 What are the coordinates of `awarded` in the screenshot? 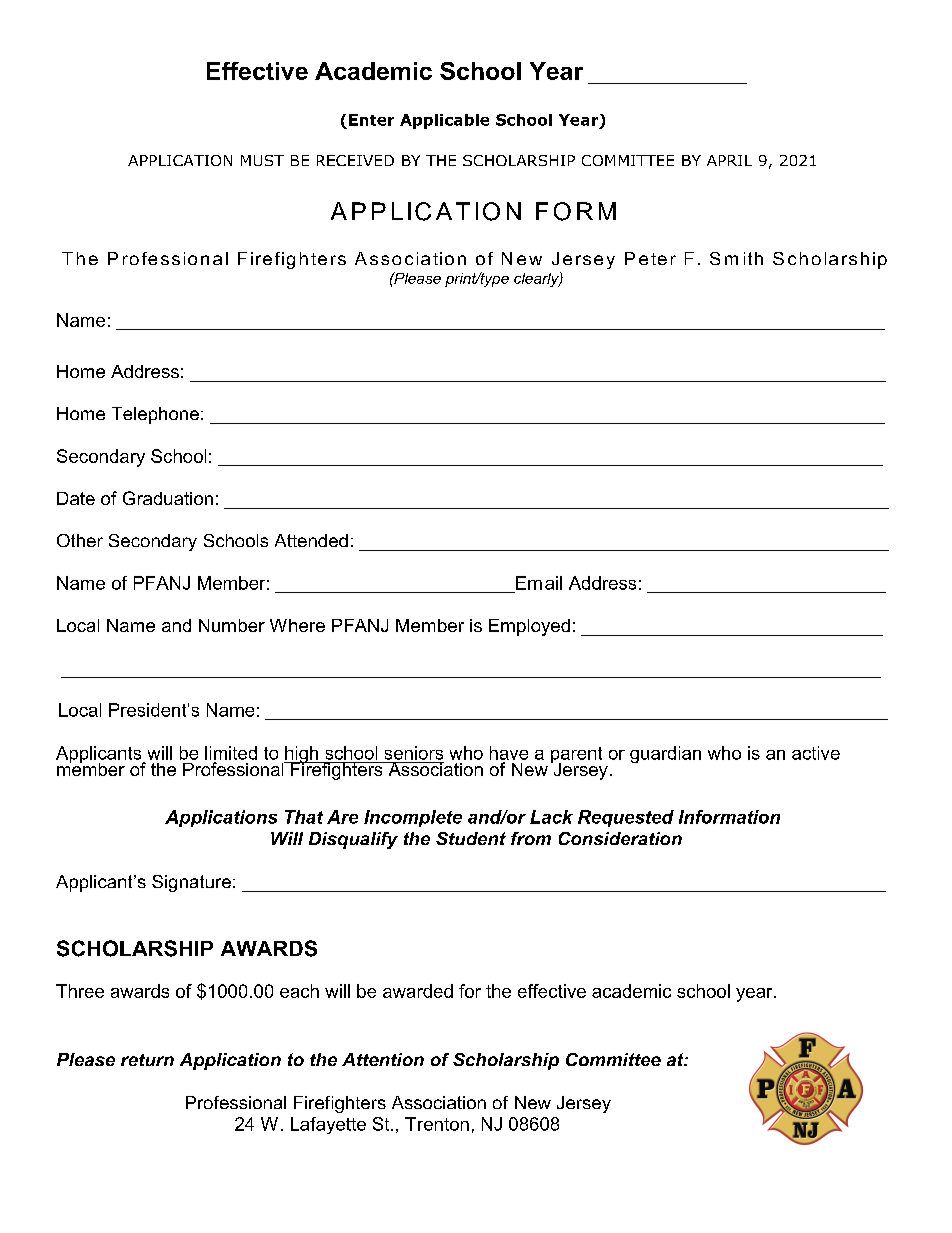 It's located at (418, 991).
